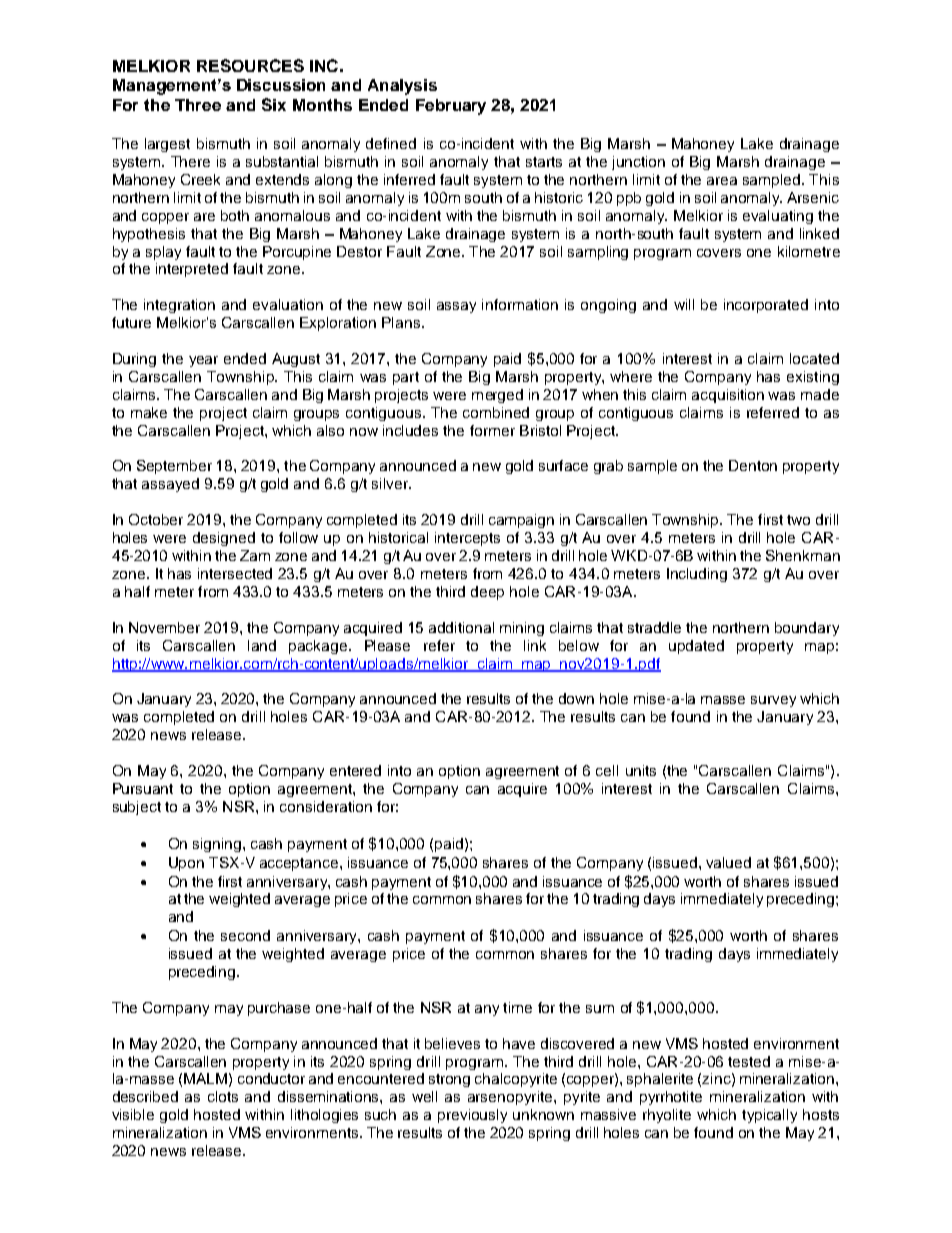  I want to click on Including, so click(697, 575).
